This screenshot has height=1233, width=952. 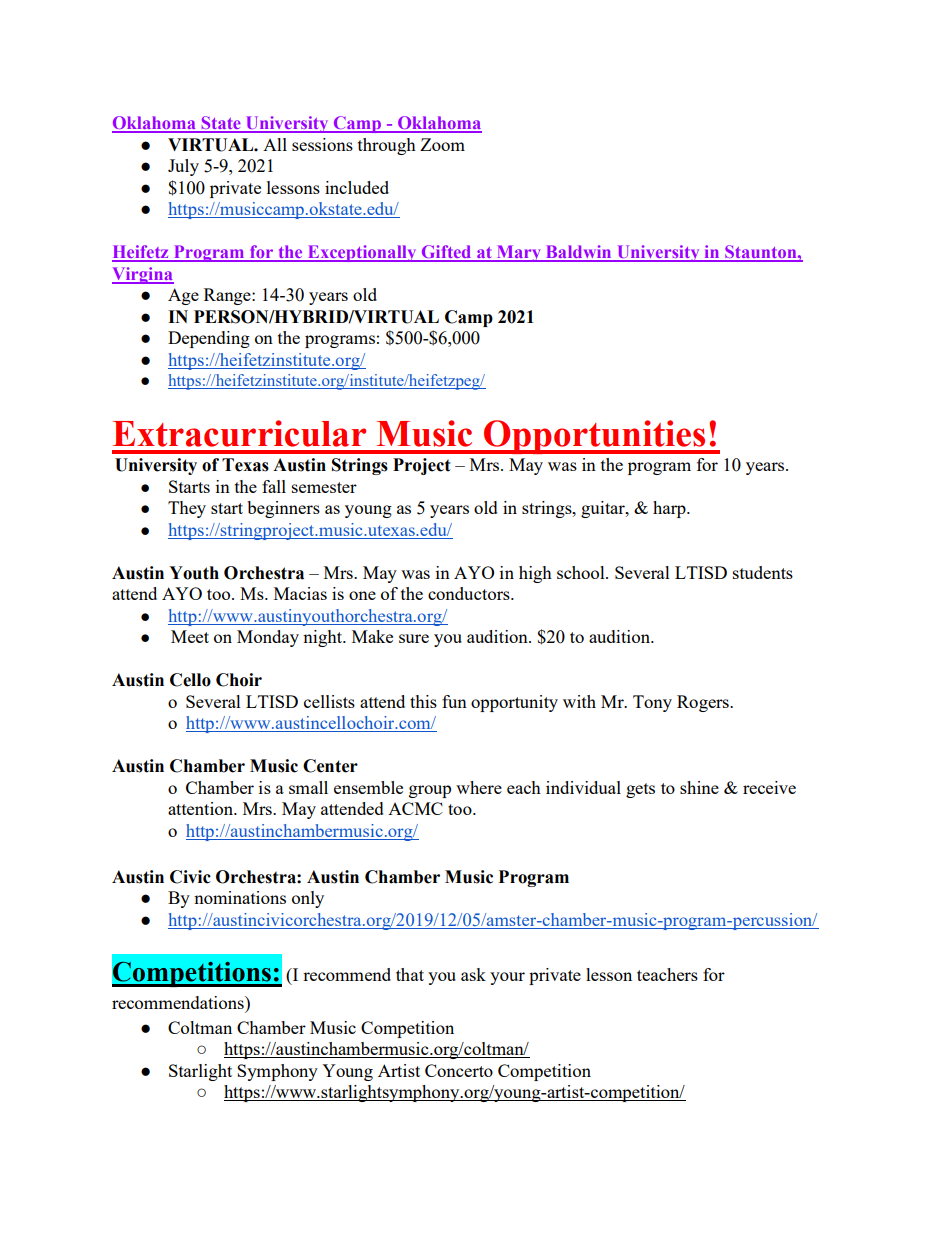 What do you see at coordinates (704, 703) in the screenshot?
I see `Rogers` at bounding box center [704, 703].
